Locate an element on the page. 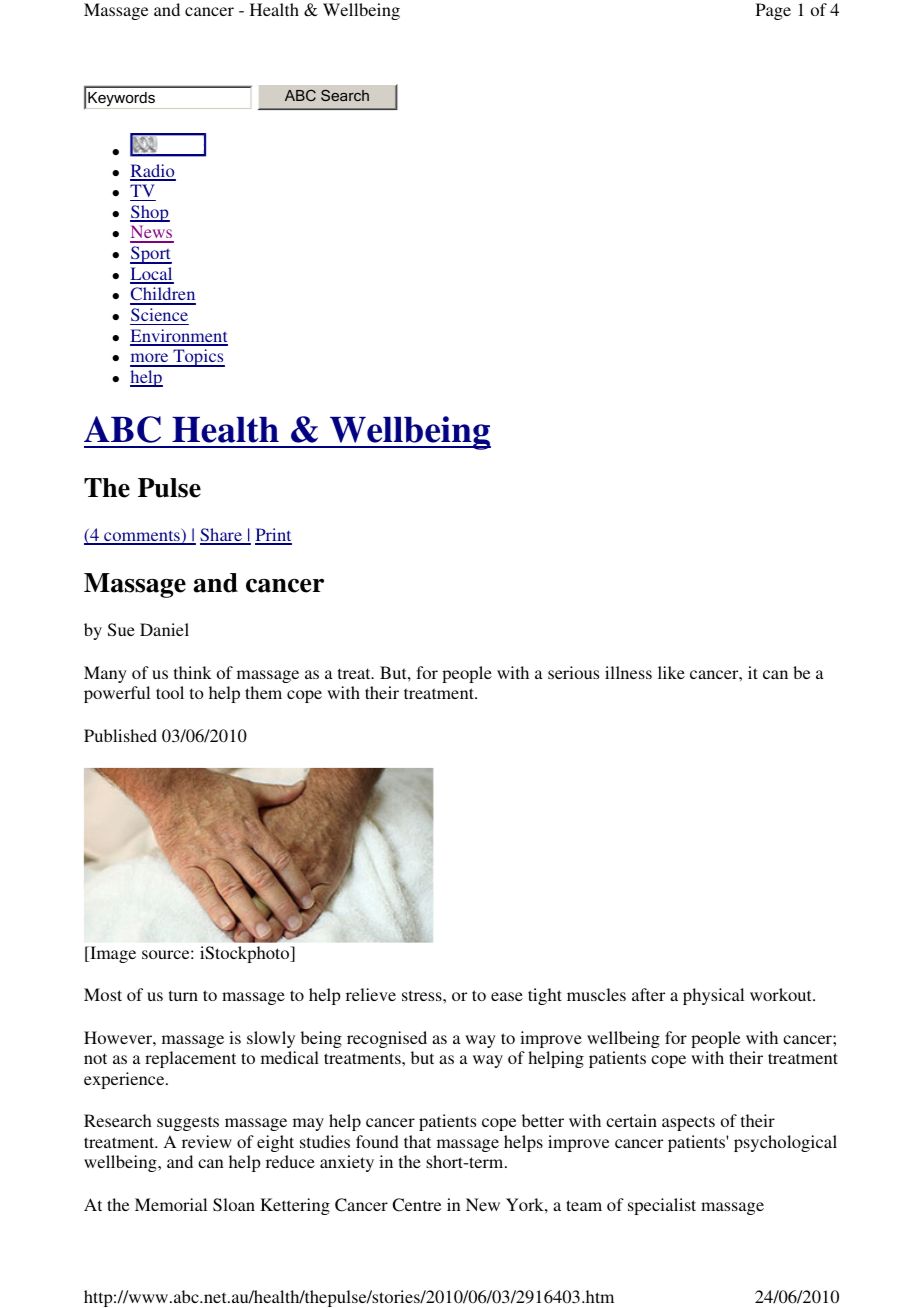 Image resolution: width=924 pixels, height=1308 pixels. Memorial is located at coordinates (171, 1204).
